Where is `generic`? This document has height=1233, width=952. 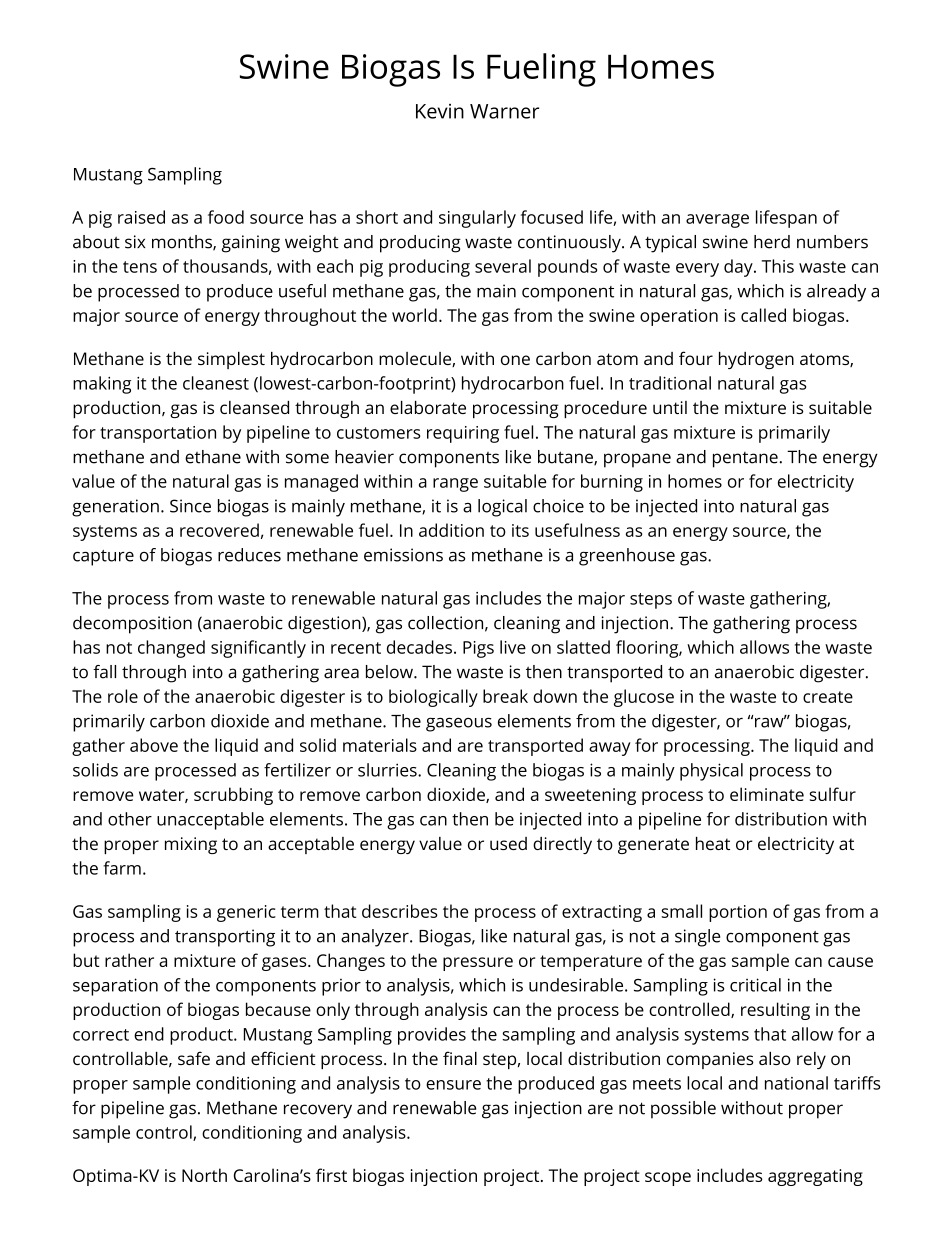
generic is located at coordinates (246, 913).
